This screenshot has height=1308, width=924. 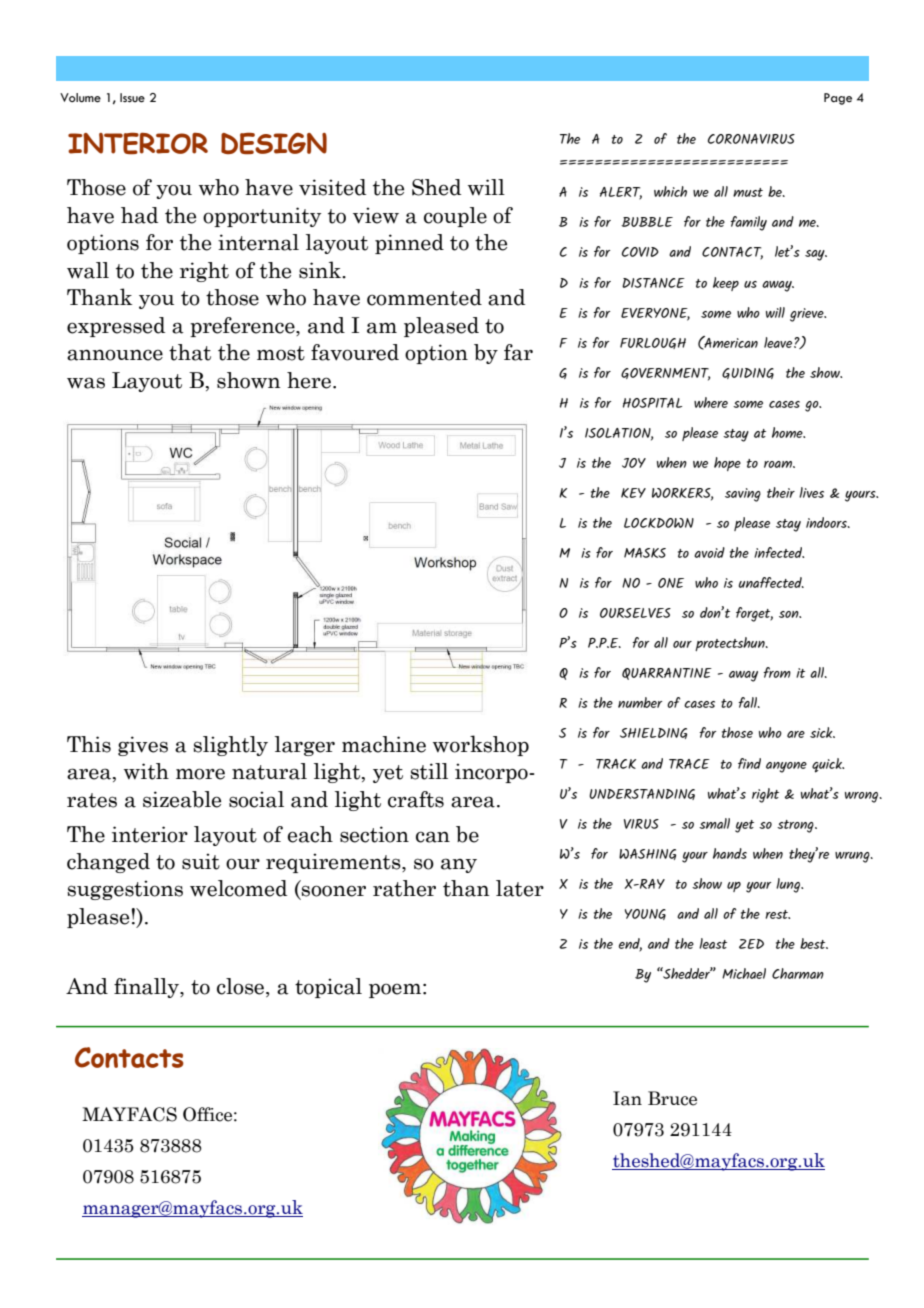 I want to click on Page, so click(x=838, y=99).
